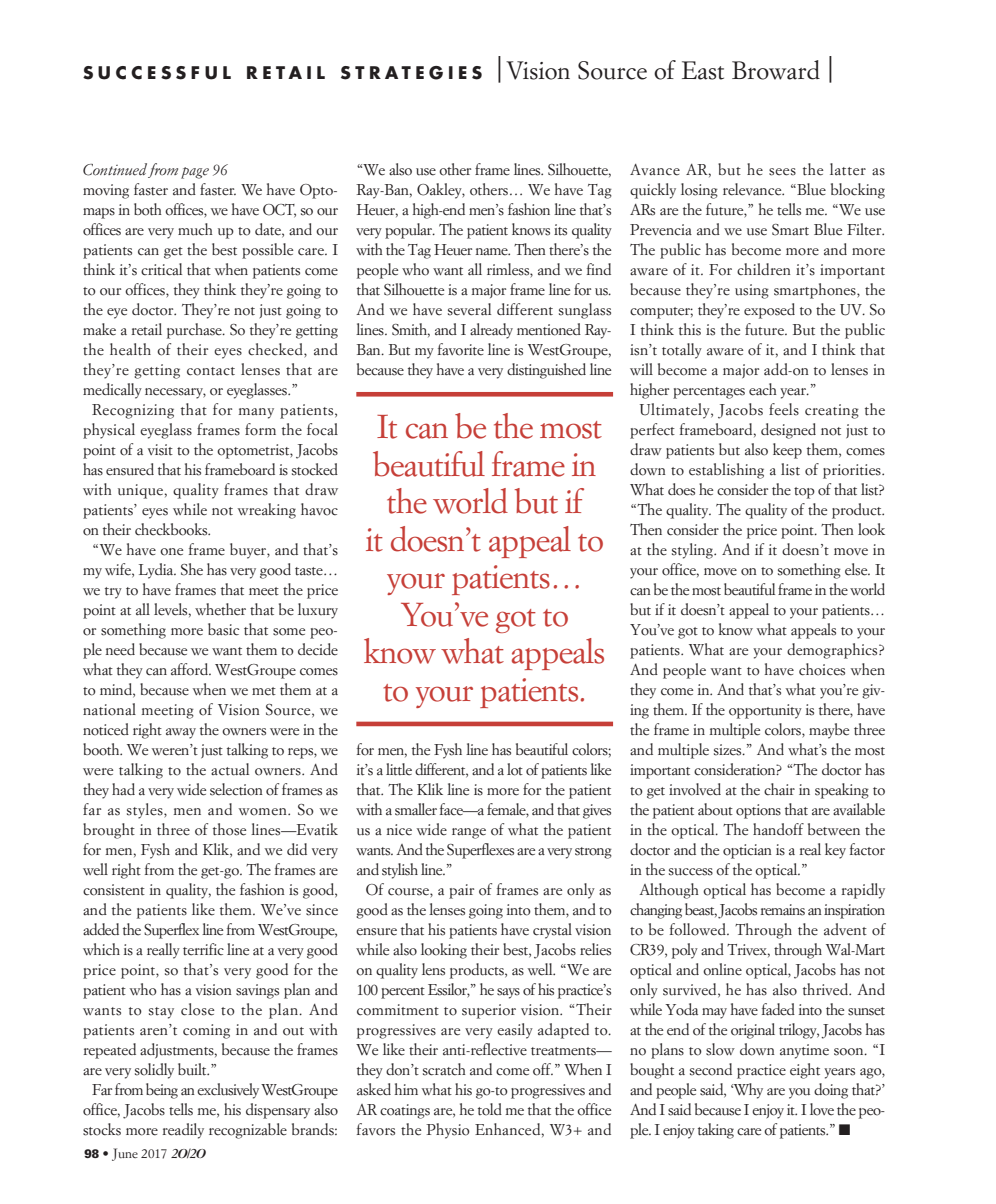  What do you see at coordinates (183, 1131) in the image?
I see `readily` at bounding box center [183, 1131].
